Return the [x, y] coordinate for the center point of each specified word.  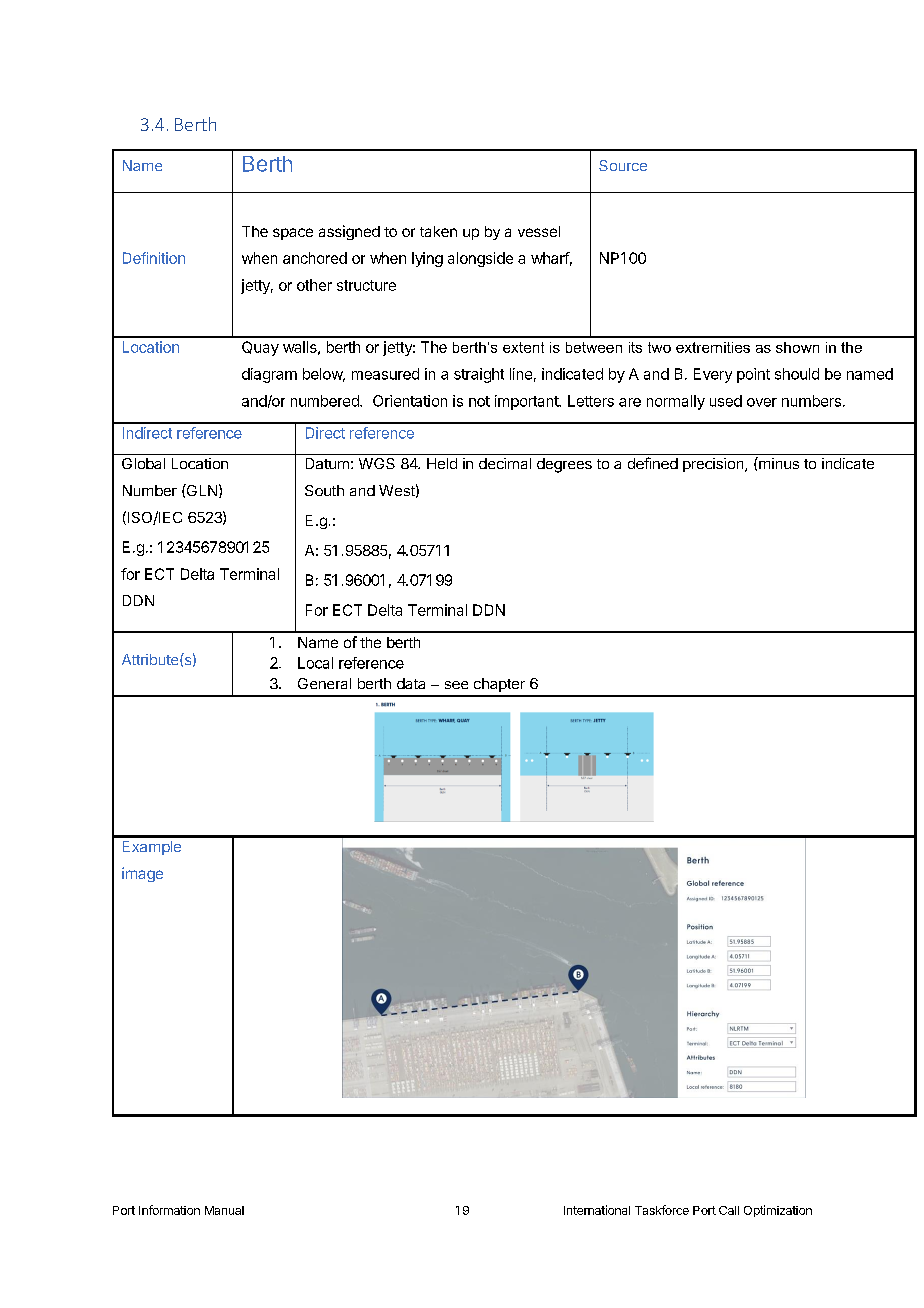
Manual [224, 1210]
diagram [269, 375]
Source [623, 165]
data [411, 683]
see [456, 685]
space [293, 234]
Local [315, 663]
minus [778, 463]
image [142, 874]
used [726, 401]
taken [438, 231]
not [479, 401]
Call [729, 1210]
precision [714, 465]
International [597, 1210]
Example [152, 848]
